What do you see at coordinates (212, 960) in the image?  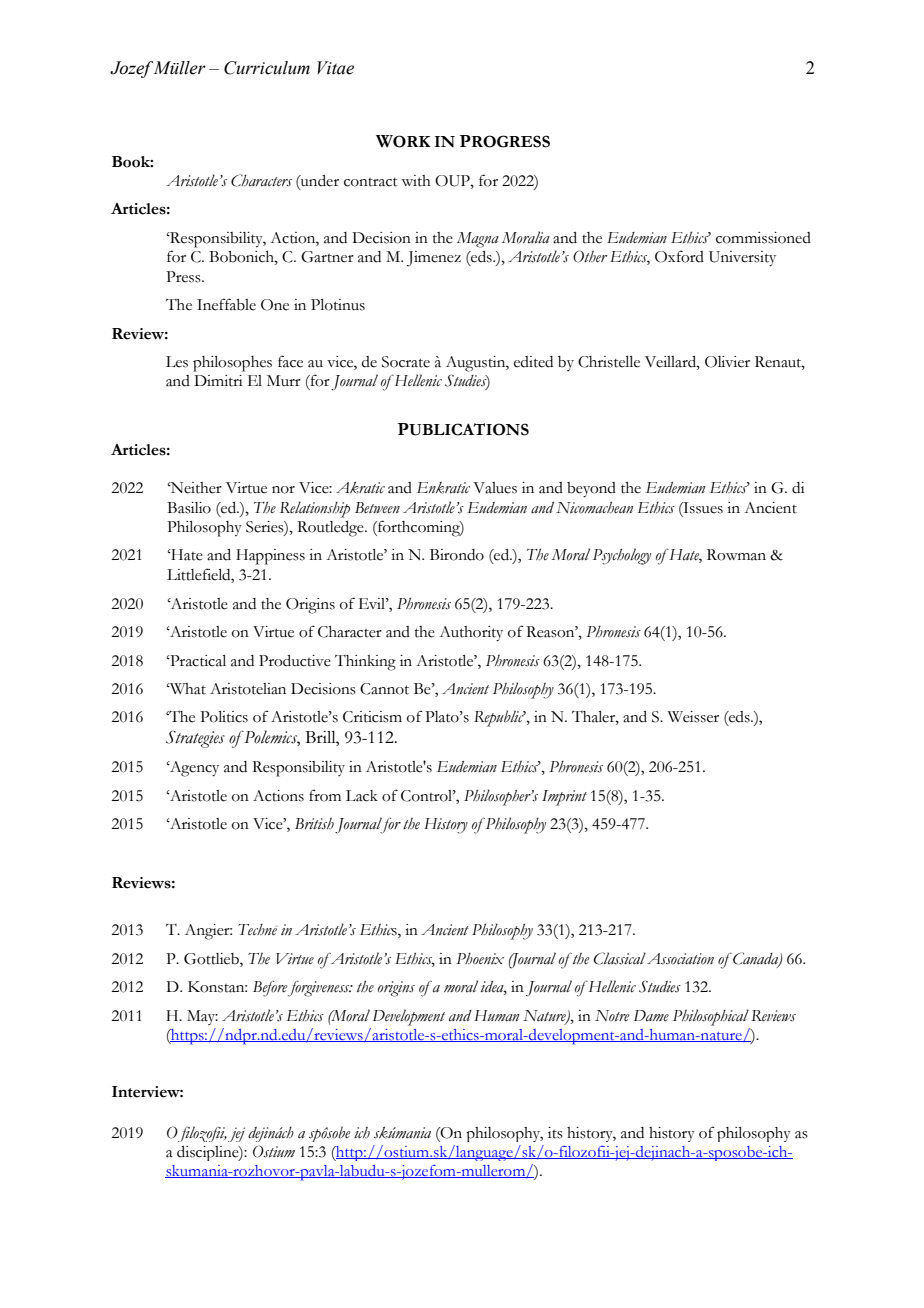 I see `Gottlieb` at bounding box center [212, 960].
